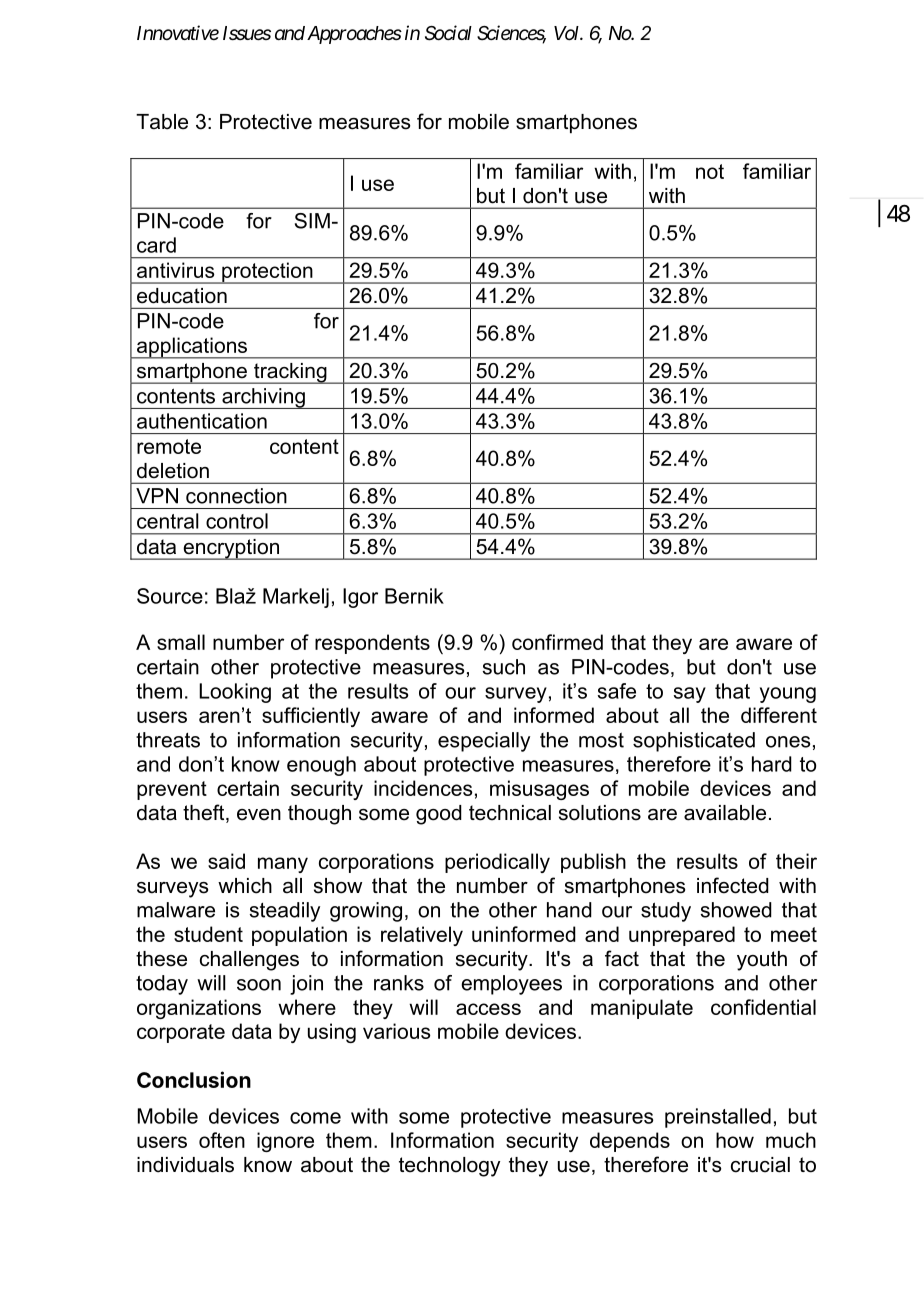 The height and width of the screenshot is (1307, 924). I want to click on Igor, so click(360, 598).
